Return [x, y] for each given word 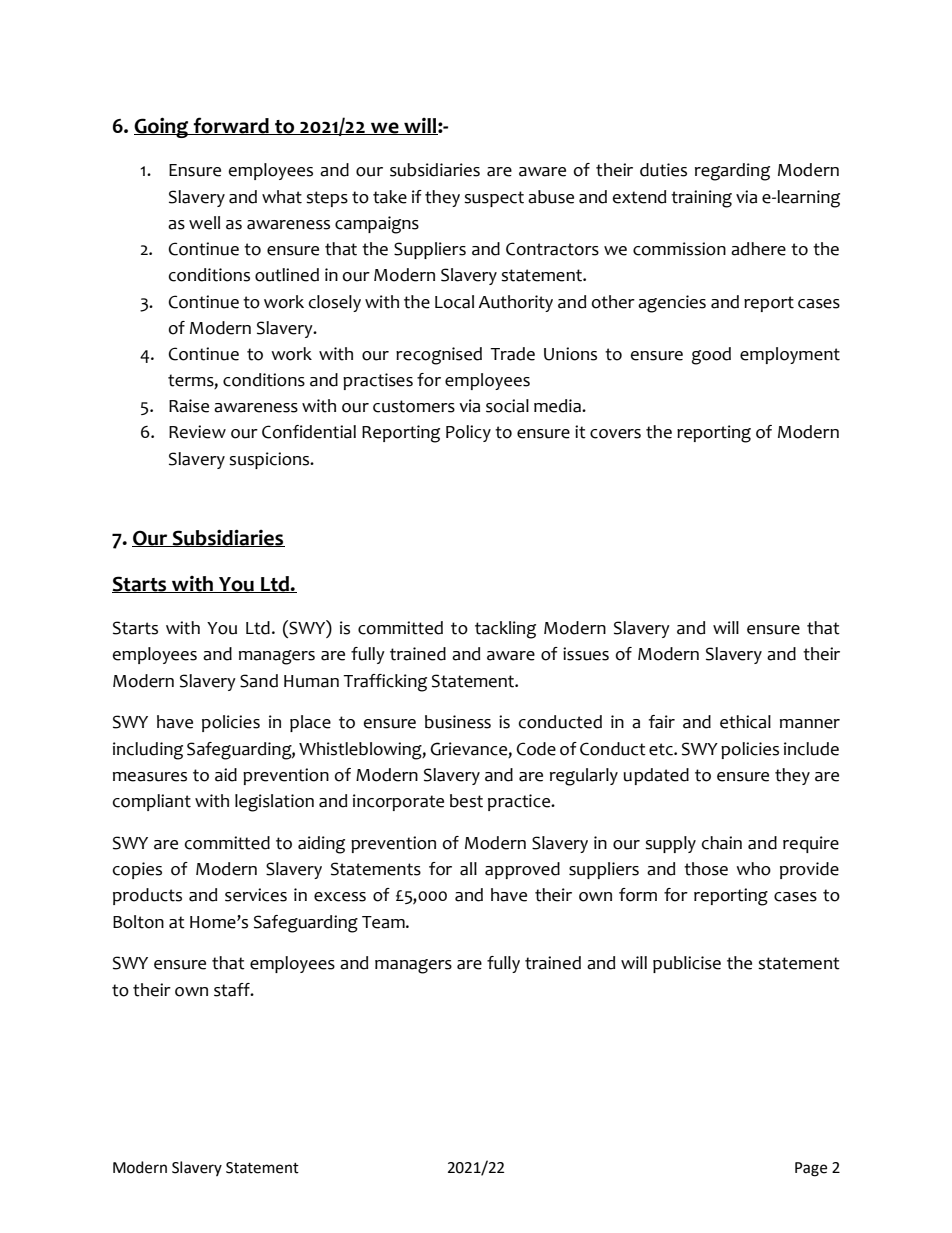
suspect [494, 199]
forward [231, 126]
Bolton [138, 922]
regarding [732, 172]
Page [811, 1169]
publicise [687, 964]
